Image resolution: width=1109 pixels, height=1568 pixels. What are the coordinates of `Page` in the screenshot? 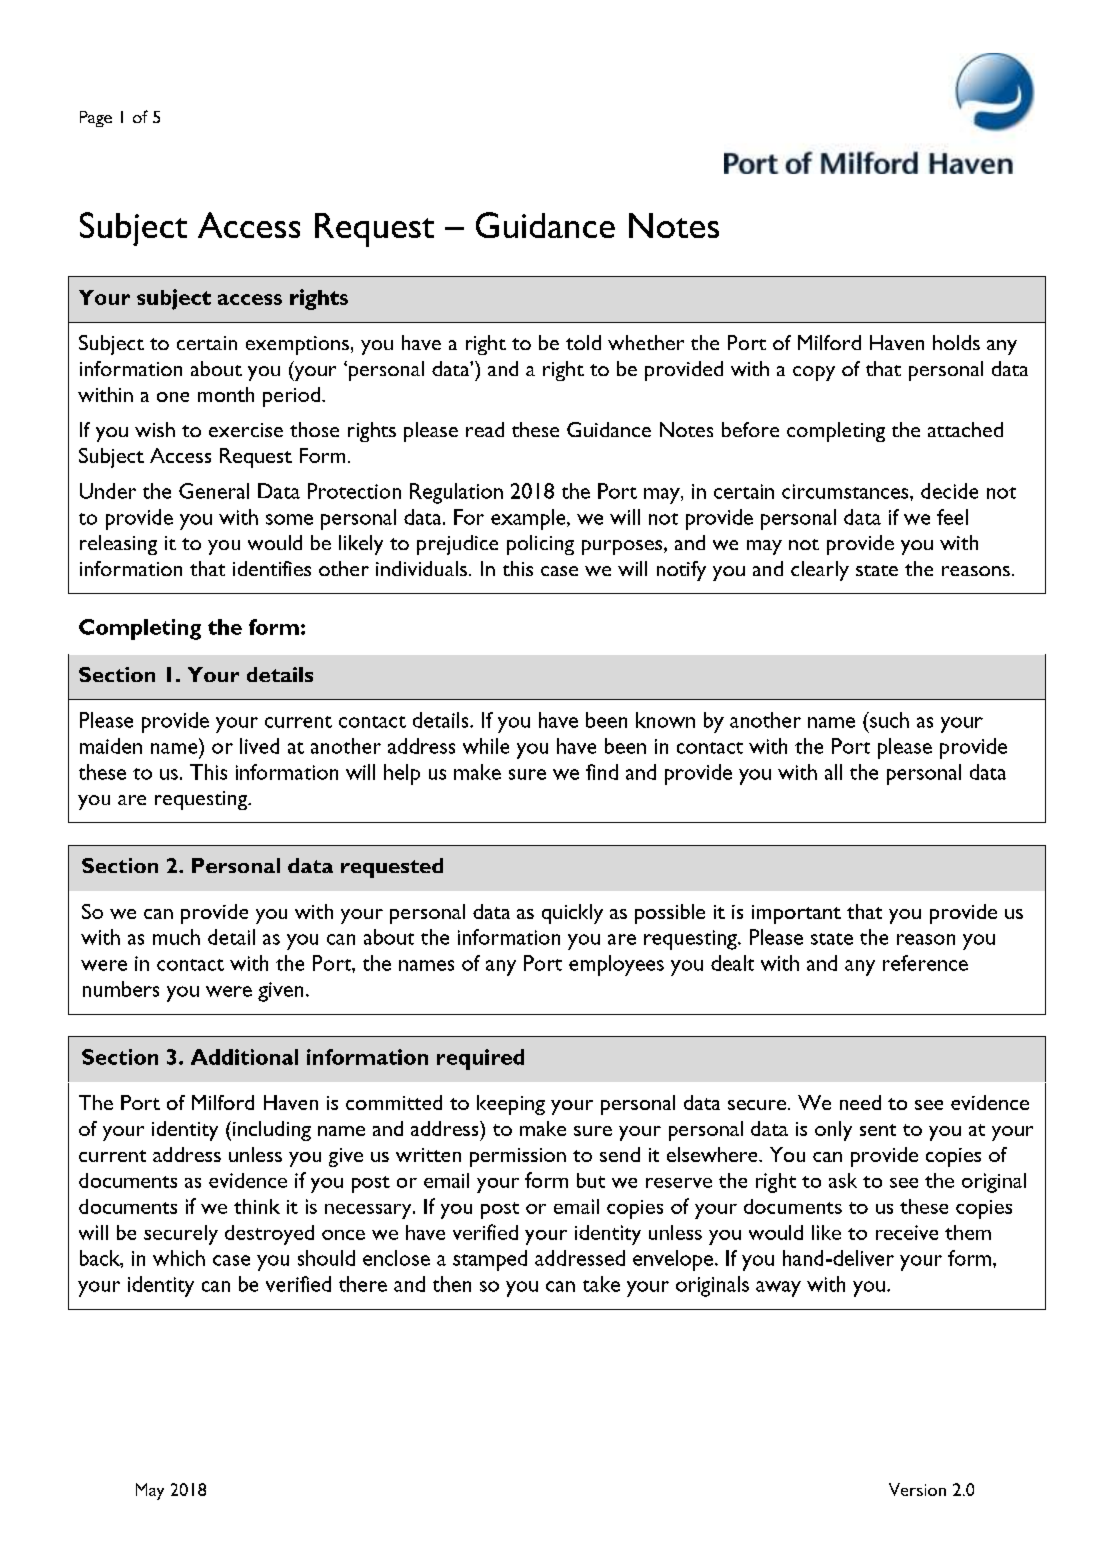 It's located at (96, 119).
